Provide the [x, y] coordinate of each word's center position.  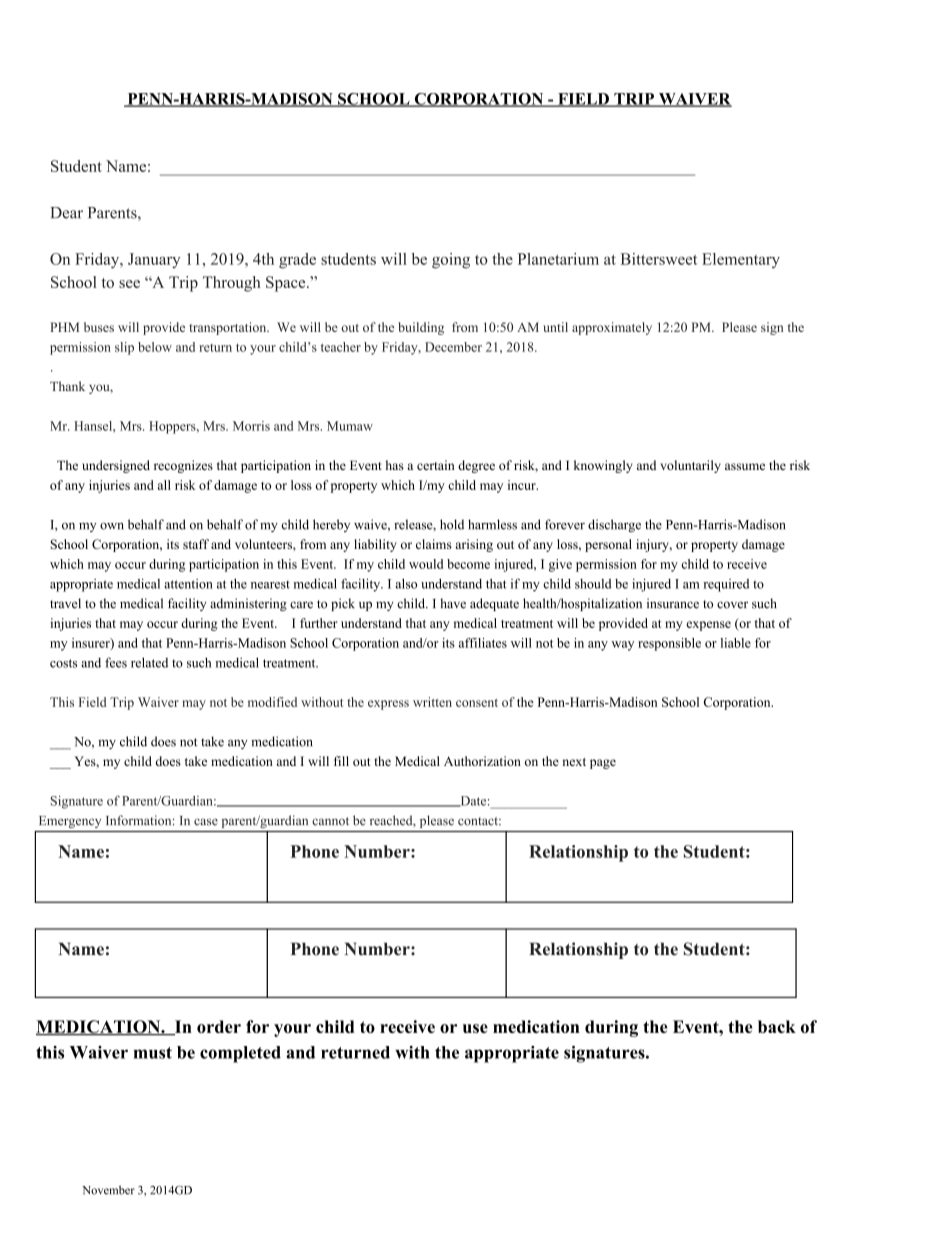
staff [196, 544]
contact [479, 821]
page [603, 764]
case [206, 822]
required [726, 585]
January [154, 261]
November [108, 1190]
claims [434, 544]
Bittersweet [659, 259]
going [451, 261]
